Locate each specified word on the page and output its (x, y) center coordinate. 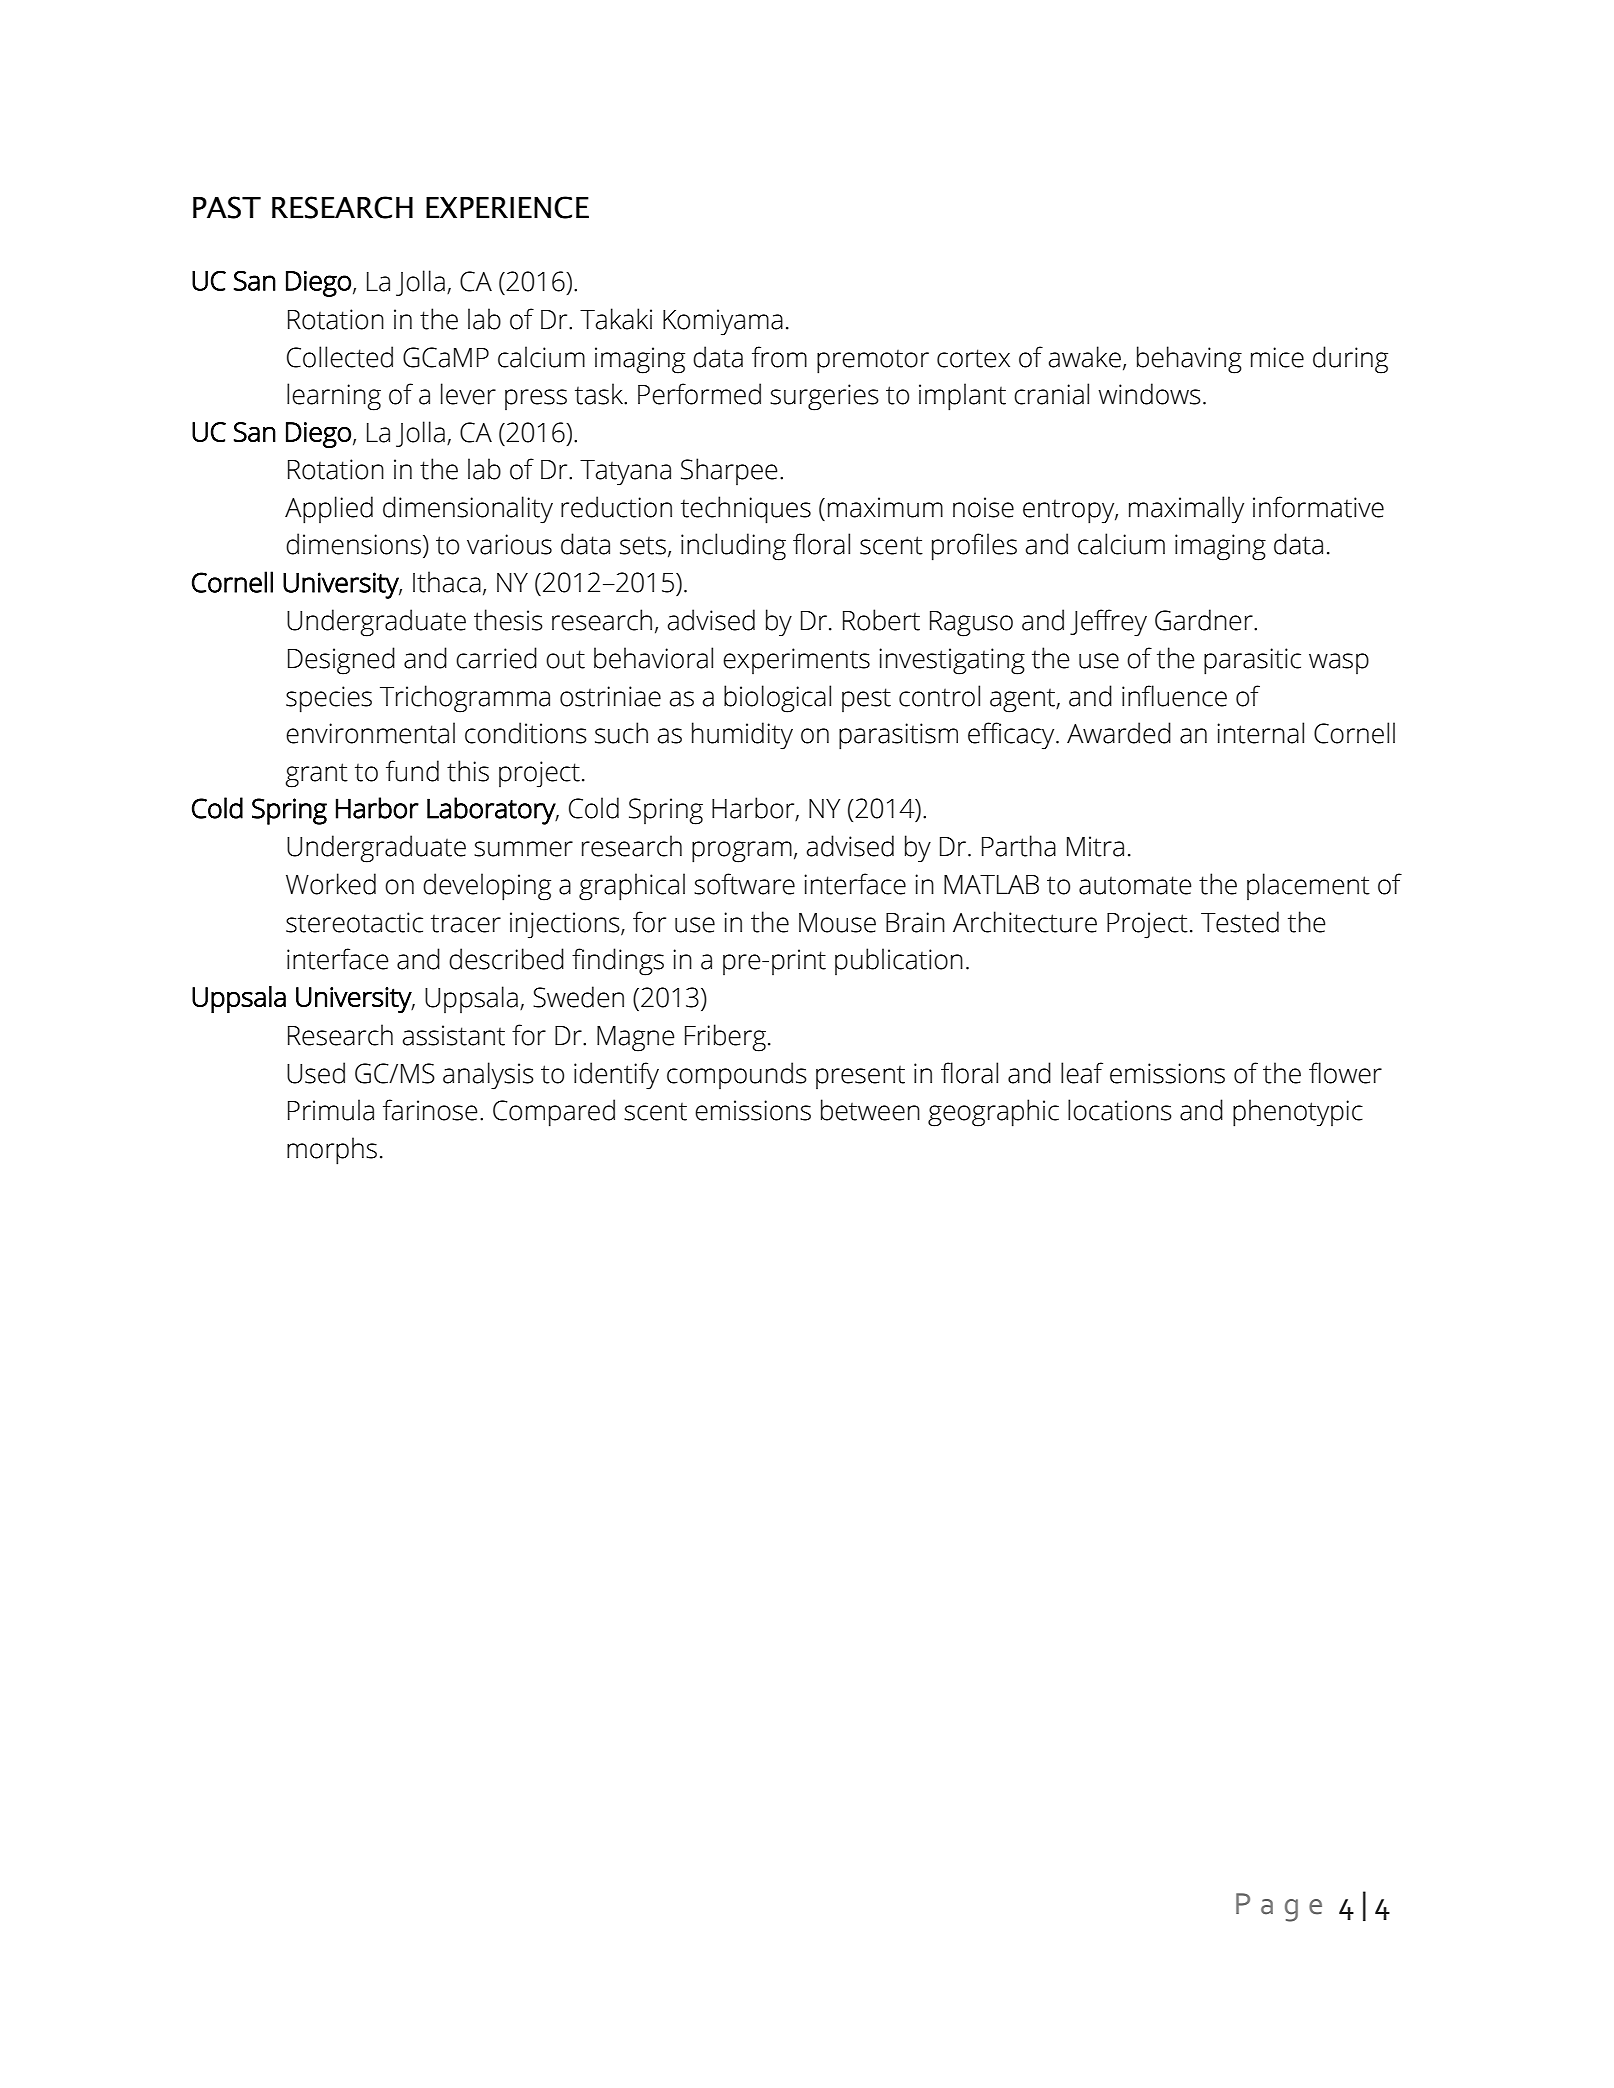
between (870, 1110)
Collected (340, 357)
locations (1120, 1110)
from (779, 357)
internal (1260, 733)
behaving (1189, 360)
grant (316, 775)
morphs (332, 1151)
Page (1279, 1907)
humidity (742, 736)
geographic (993, 1113)
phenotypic (1298, 1113)
